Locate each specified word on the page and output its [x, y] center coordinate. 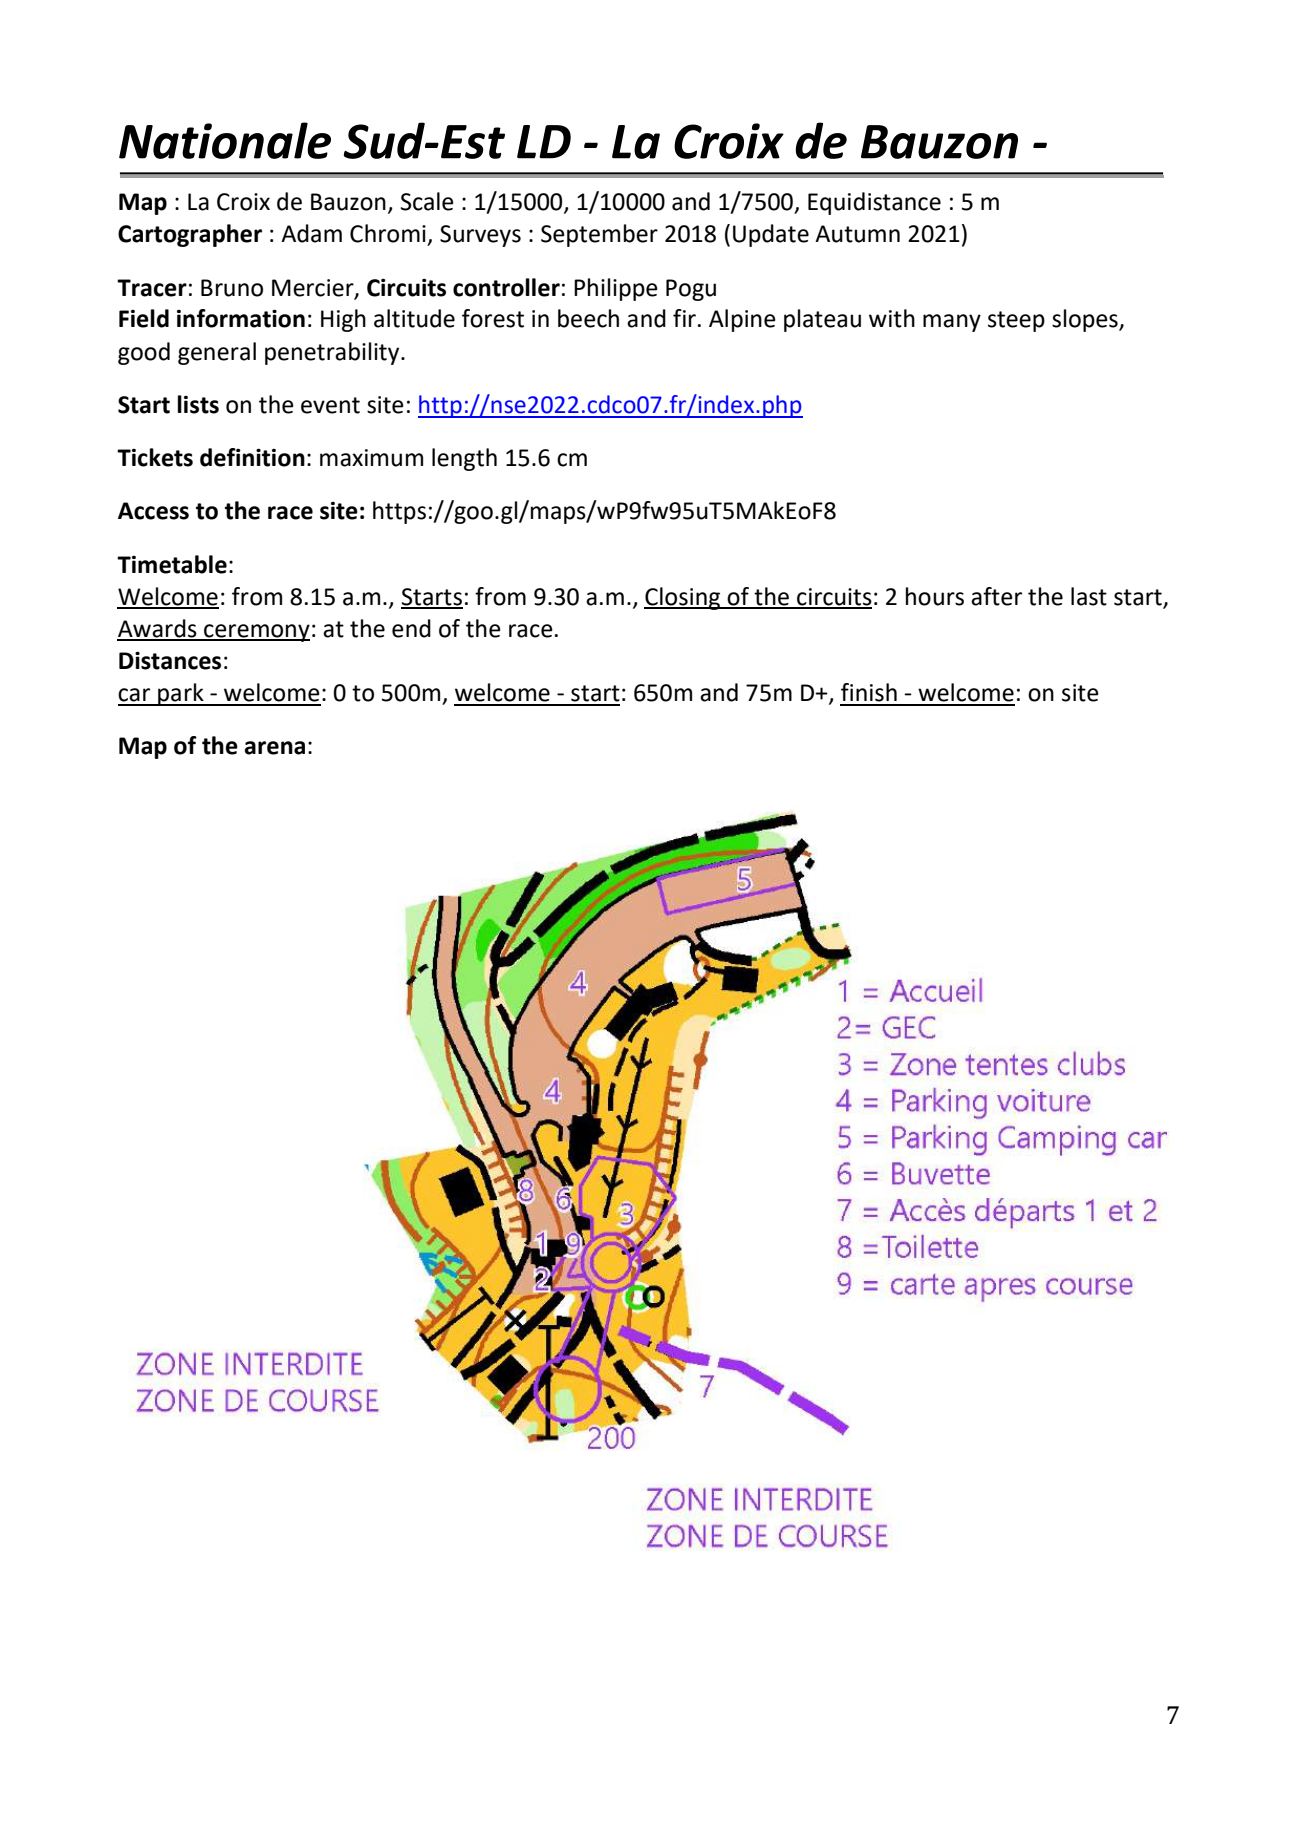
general [217, 353]
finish [869, 692]
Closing [683, 598]
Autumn [857, 234]
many [952, 323]
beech [588, 318]
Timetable [172, 564]
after [996, 596]
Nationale [225, 140]
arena [274, 748]
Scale [427, 201]
